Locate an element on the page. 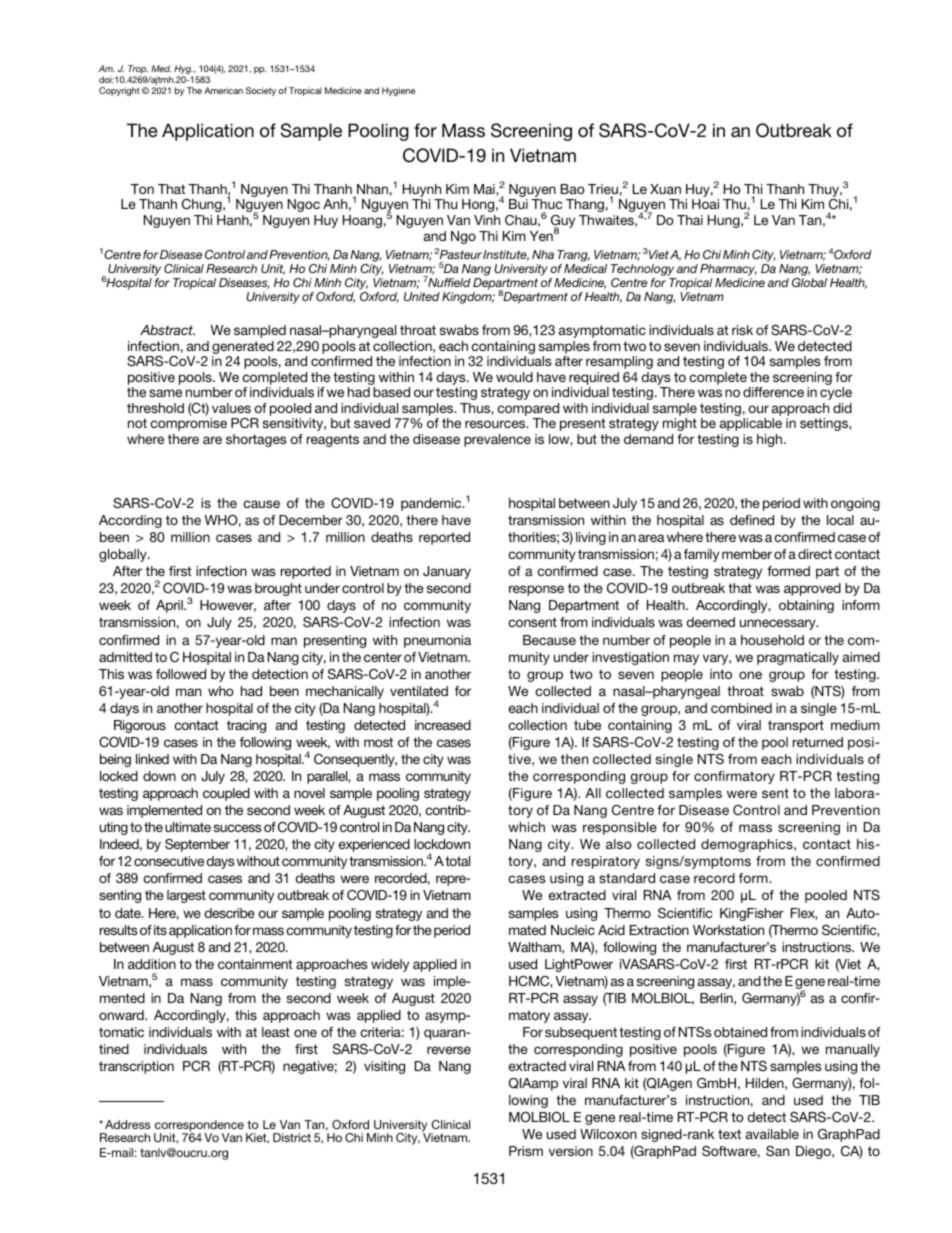 The width and height of the page is (952, 1233). difference is located at coordinates (773, 392).
